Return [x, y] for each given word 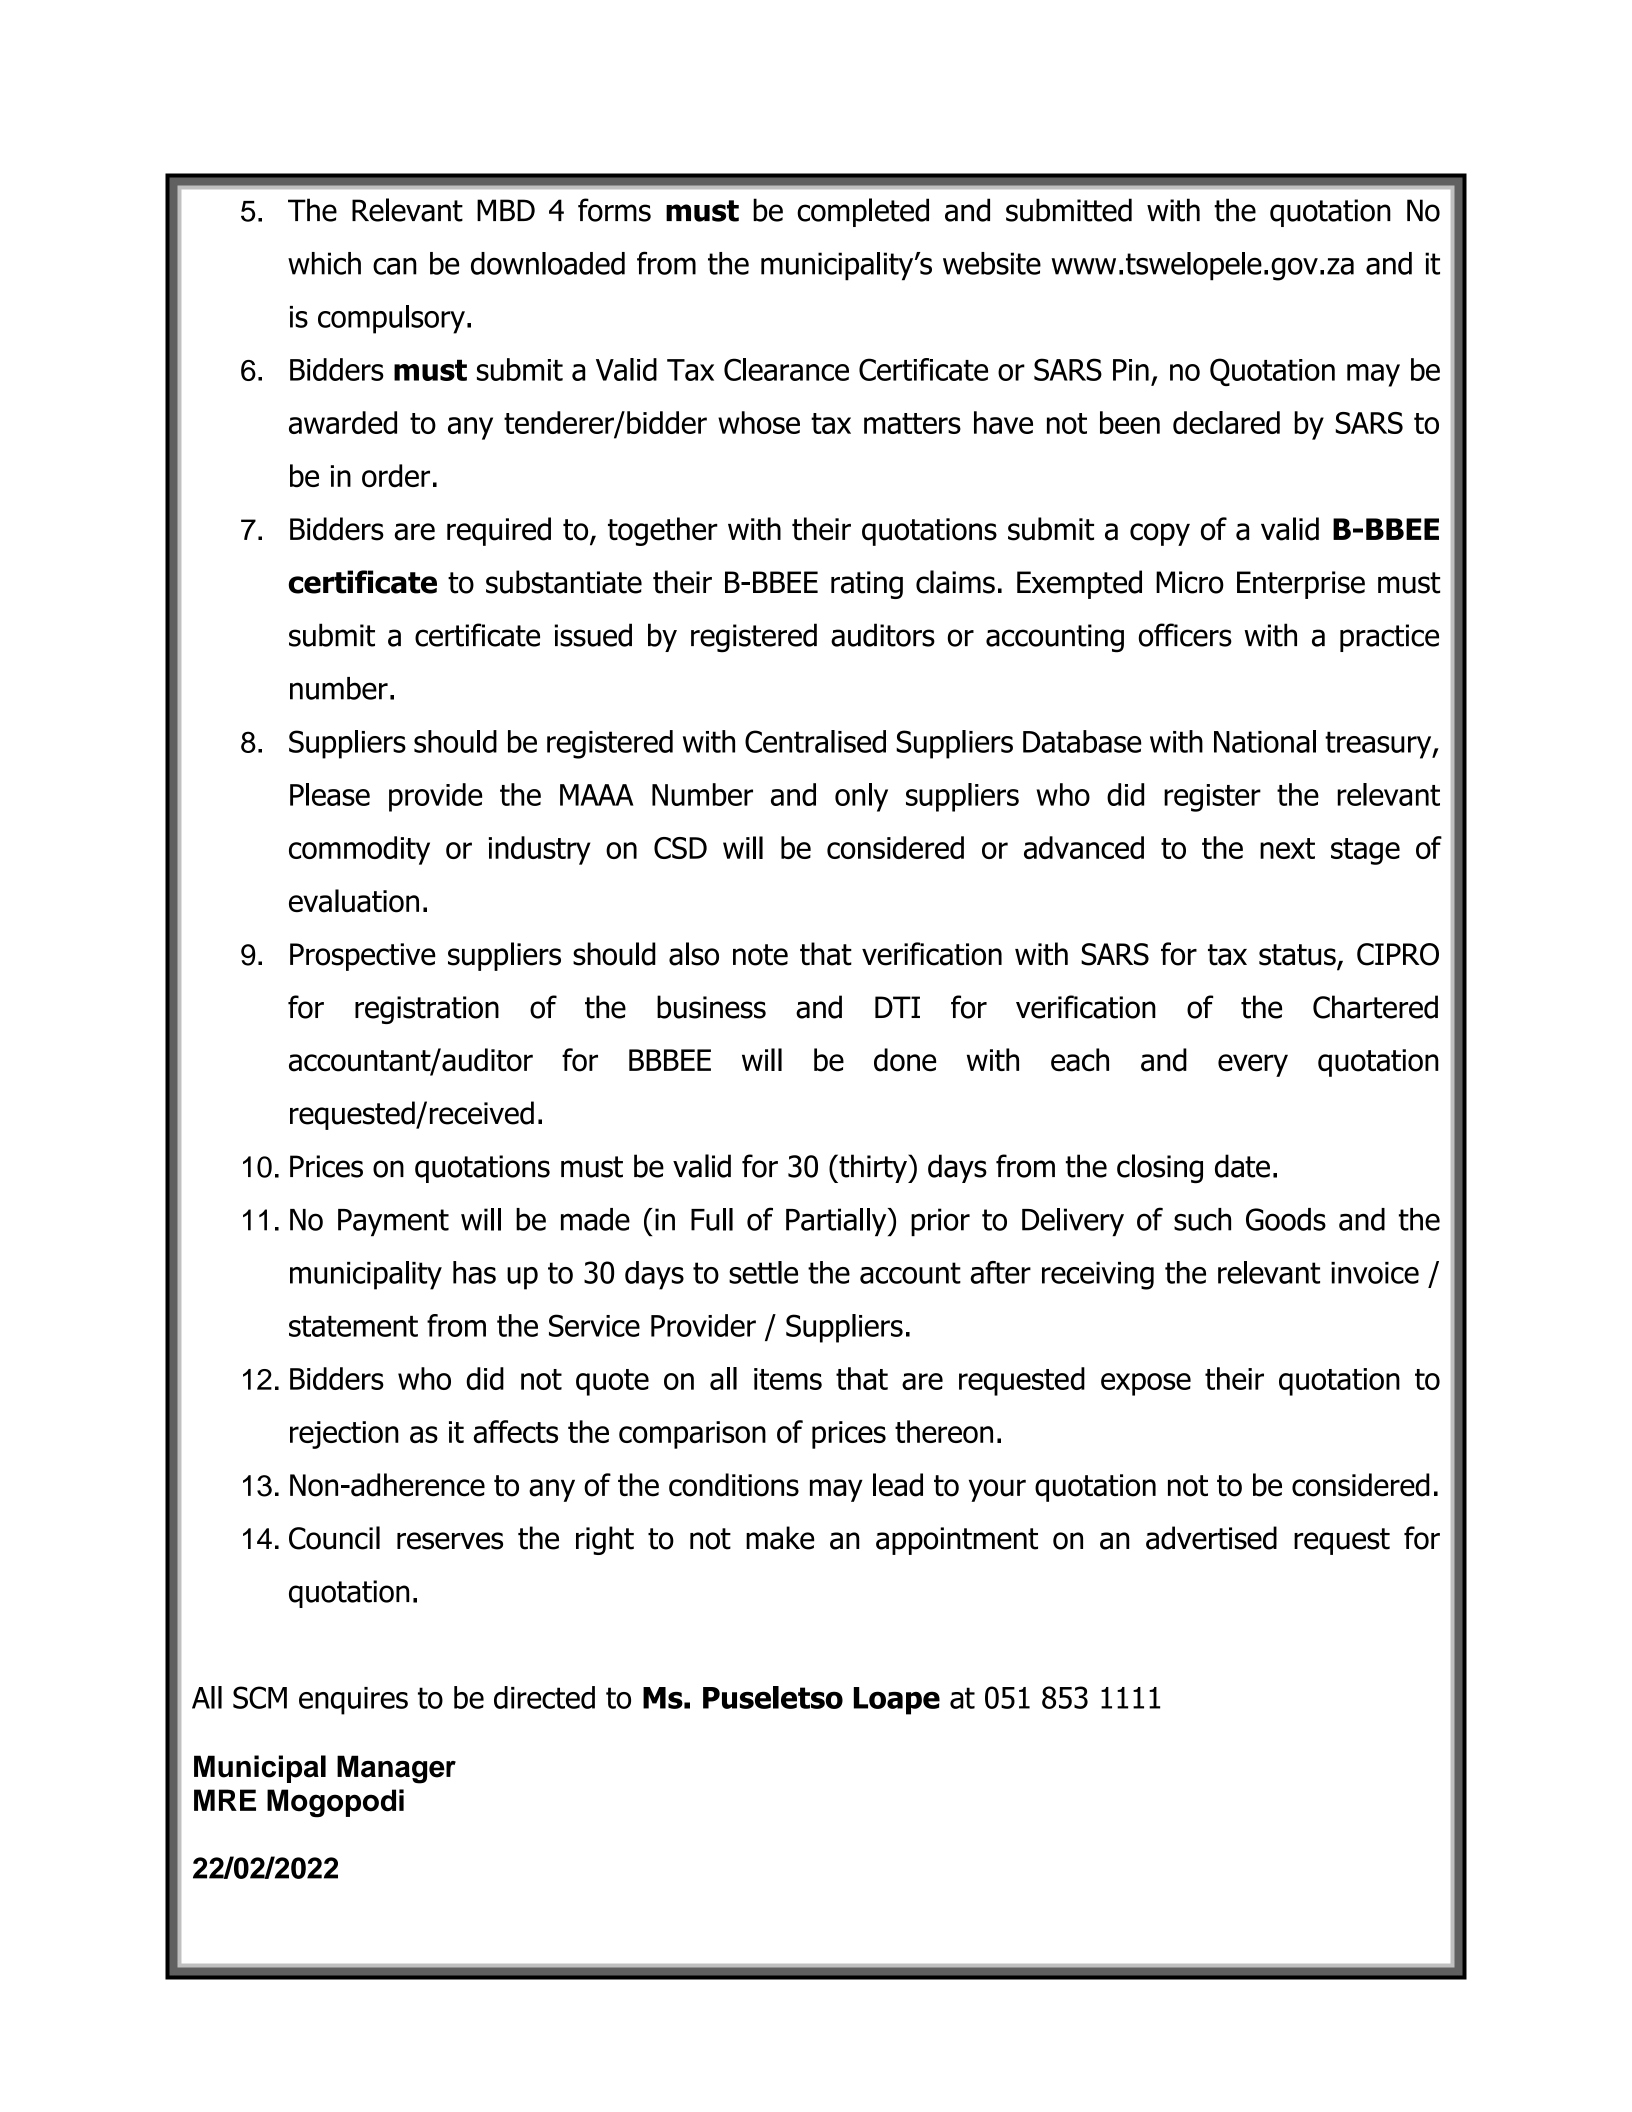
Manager [396, 1769]
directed [544, 1697]
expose [1146, 1384]
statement [353, 1326]
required [499, 531]
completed [863, 212]
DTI [897, 1007]
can [395, 266]
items [788, 1379]
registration [427, 1010]
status [1298, 956]
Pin [1131, 370]
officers [1185, 635]
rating [867, 585]
